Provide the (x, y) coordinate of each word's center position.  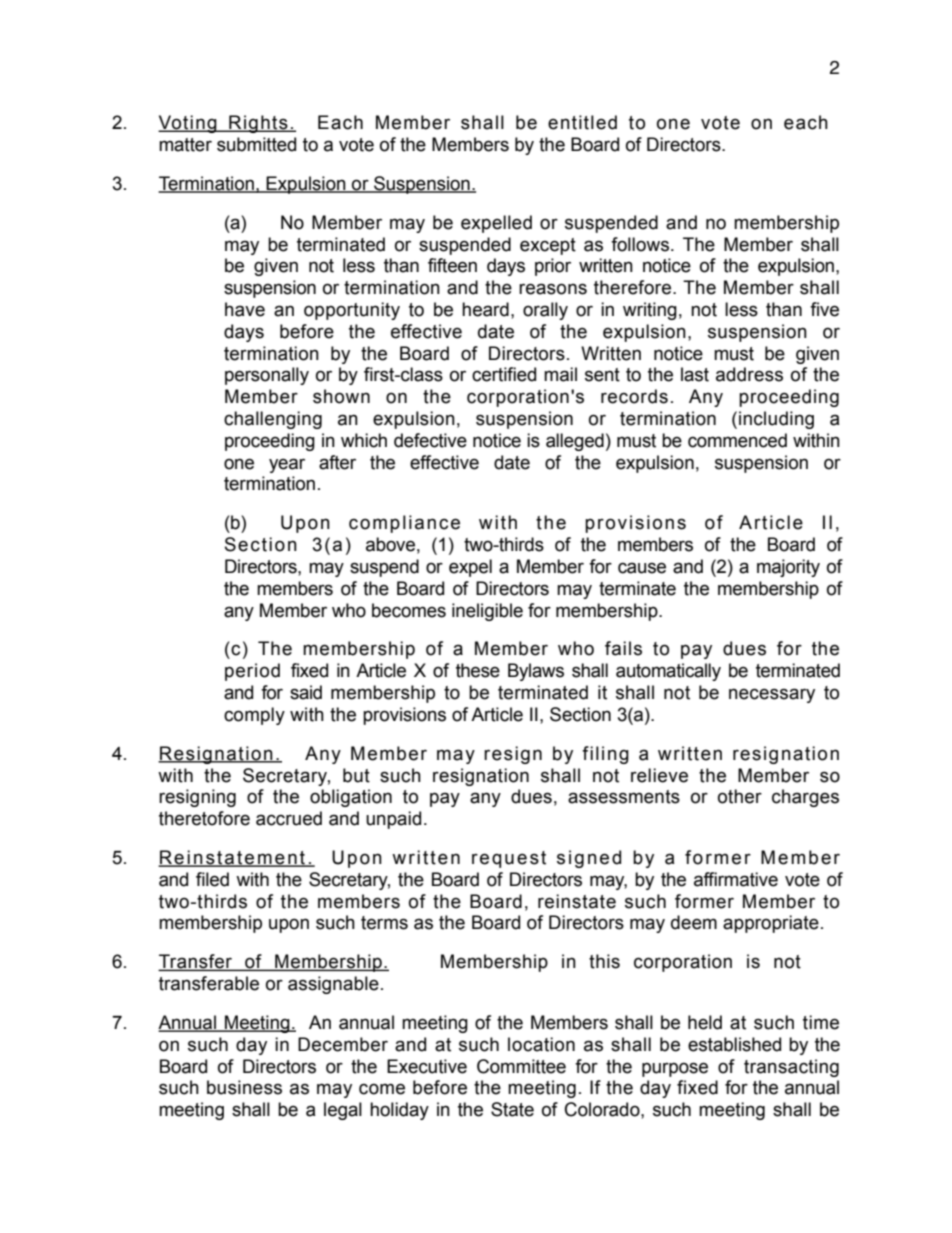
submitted (256, 144)
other (740, 796)
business (244, 1087)
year (287, 465)
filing (605, 755)
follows (641, 244)
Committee (521, 1066)
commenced (737, 440)
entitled (582, 122)
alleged (575, 442)
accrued (289, 818)
